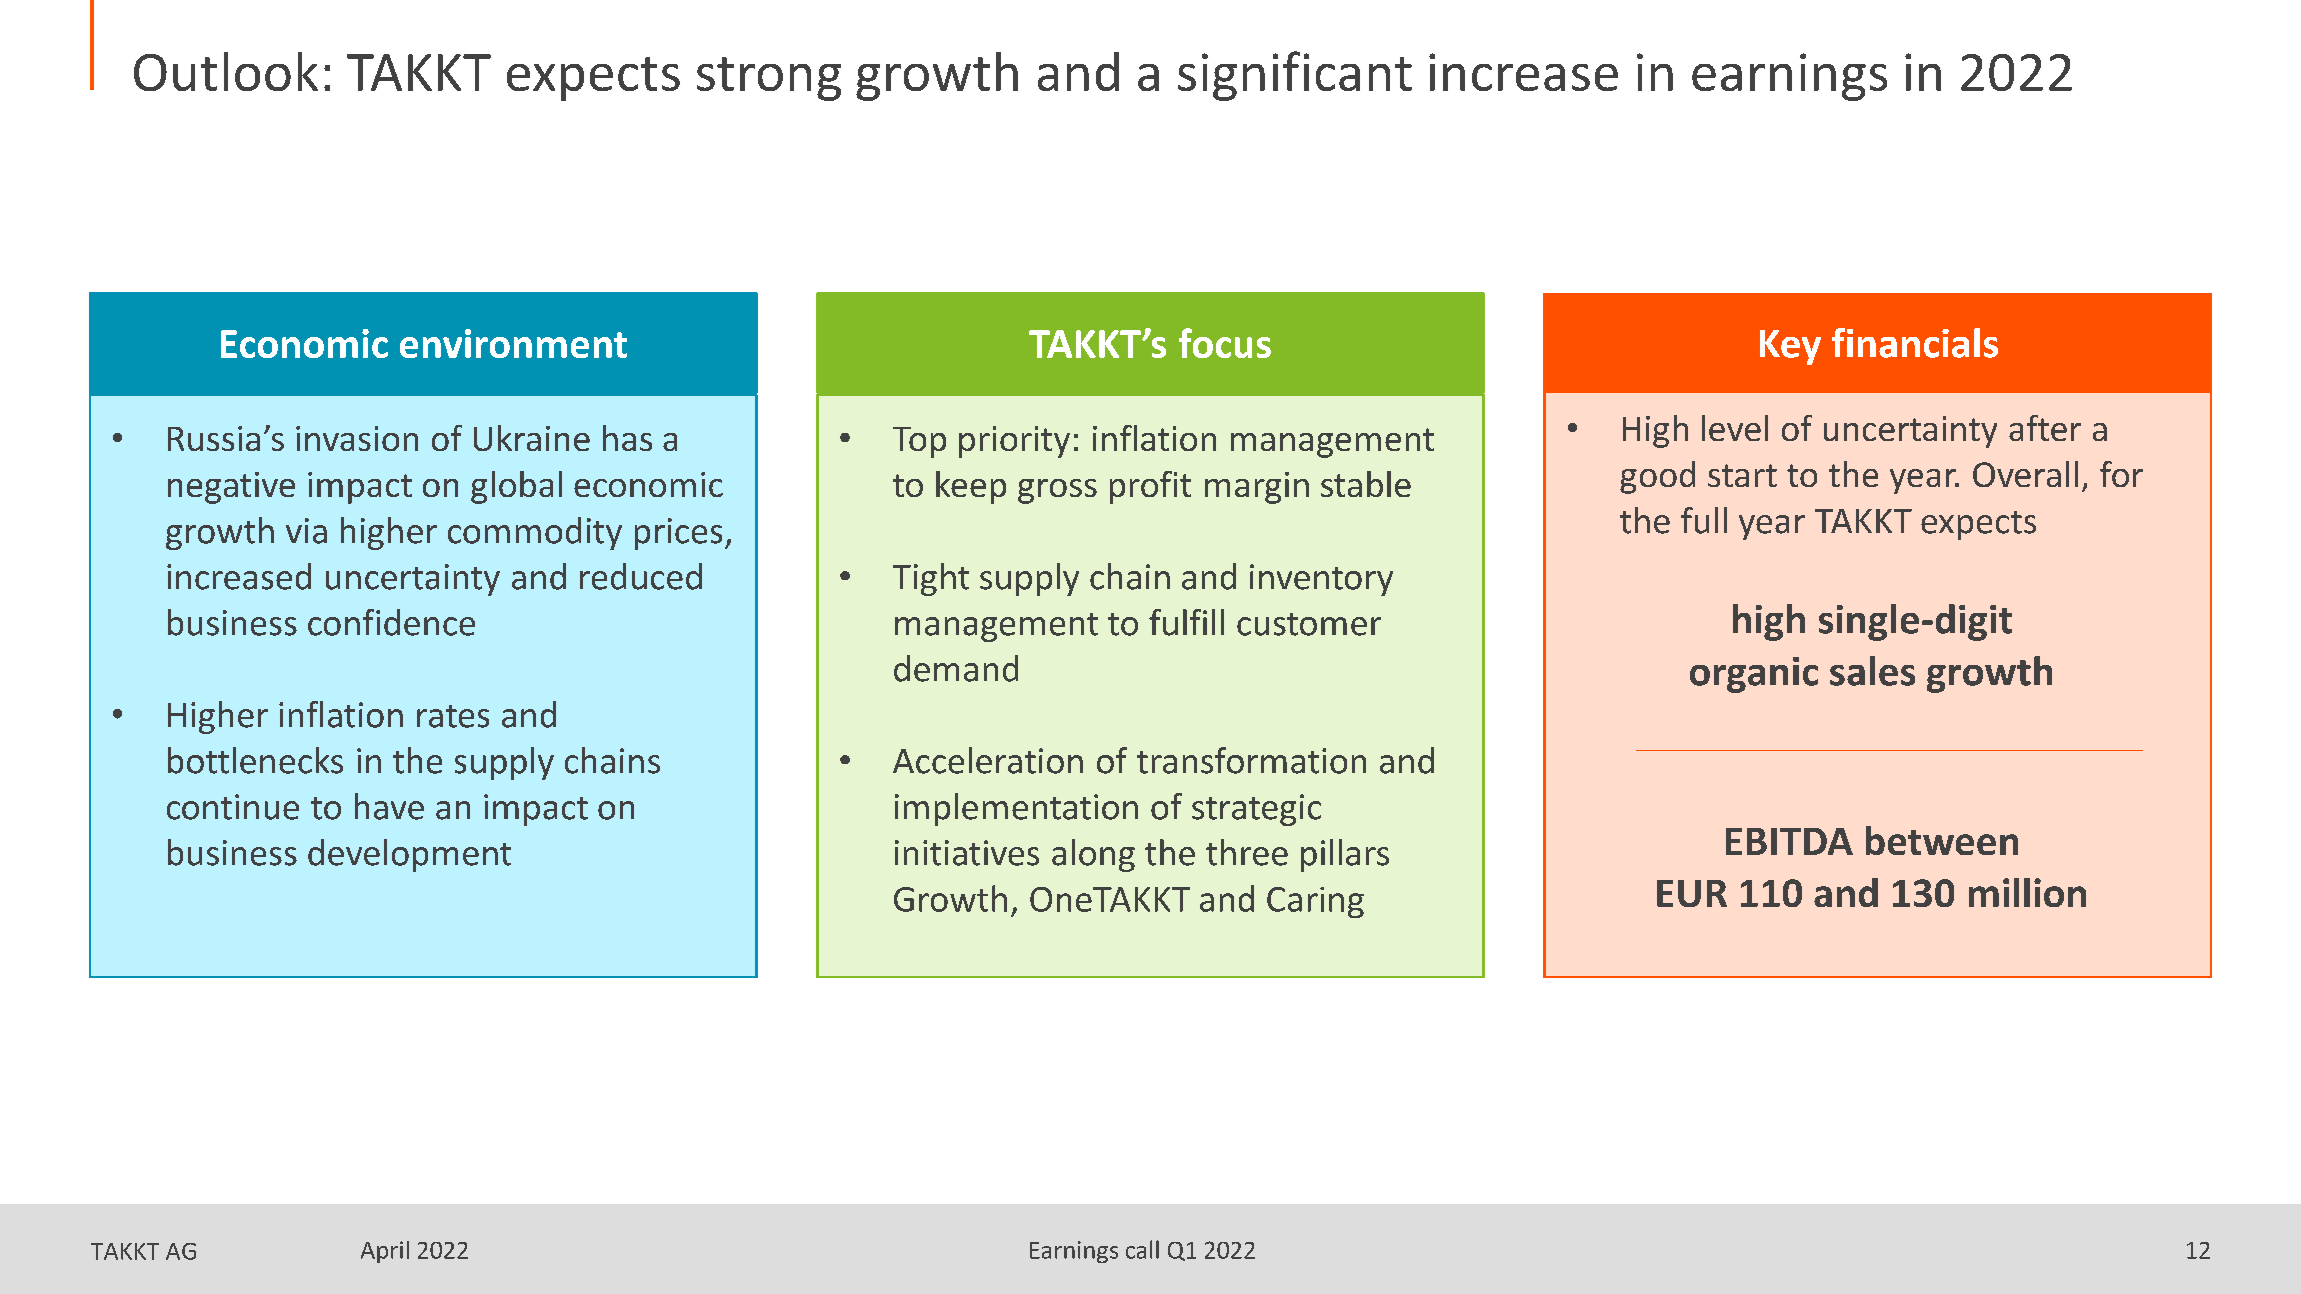 The image size is (2301, 1294). Describe the element at coordinates (2027, 892) in the page. I see `million` at that location.
